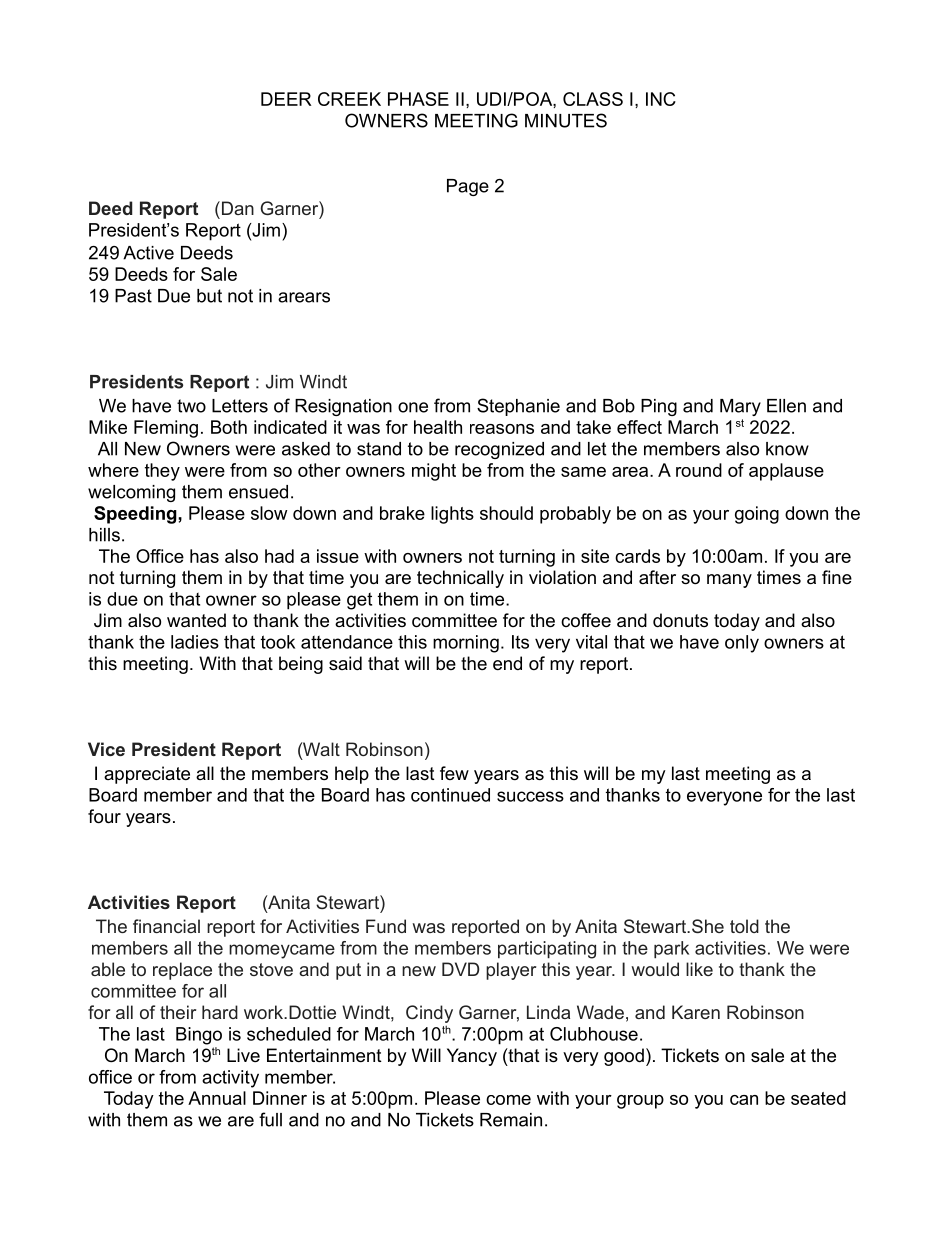 The height and width of the screenshot is (1233, 952). I want to click on INC, so click(661, 99).
